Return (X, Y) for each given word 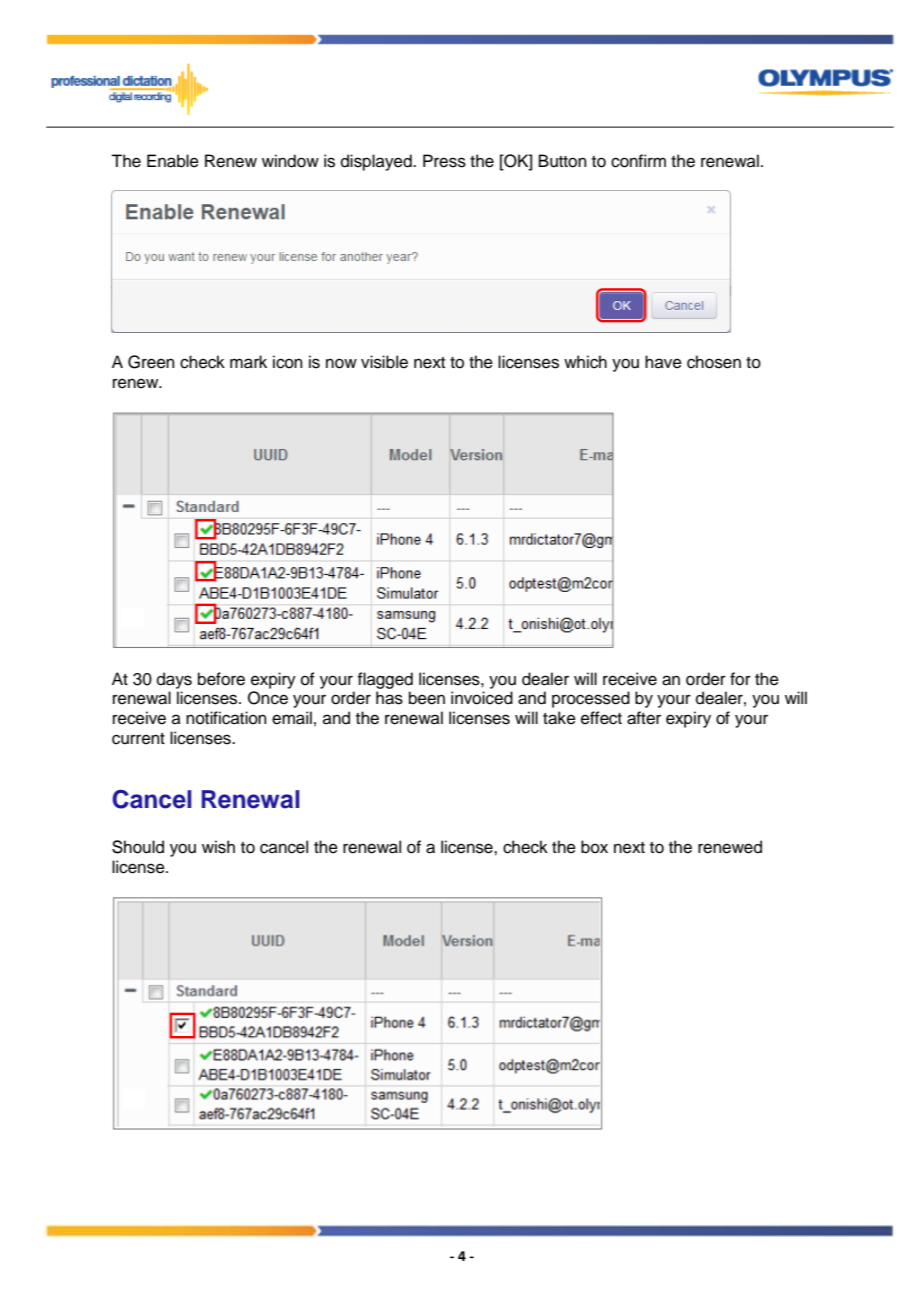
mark (248, 362)
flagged (385, 680)
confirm (638, 161)
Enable (173, 161)
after (644, 718)
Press (444, 161)
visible (384, 362)
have (663, 362)
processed (591, 699)
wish (218, 847)
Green (151, 362)
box (594, 847)
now (341, 363)
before (221, 679)
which (585, 362)
